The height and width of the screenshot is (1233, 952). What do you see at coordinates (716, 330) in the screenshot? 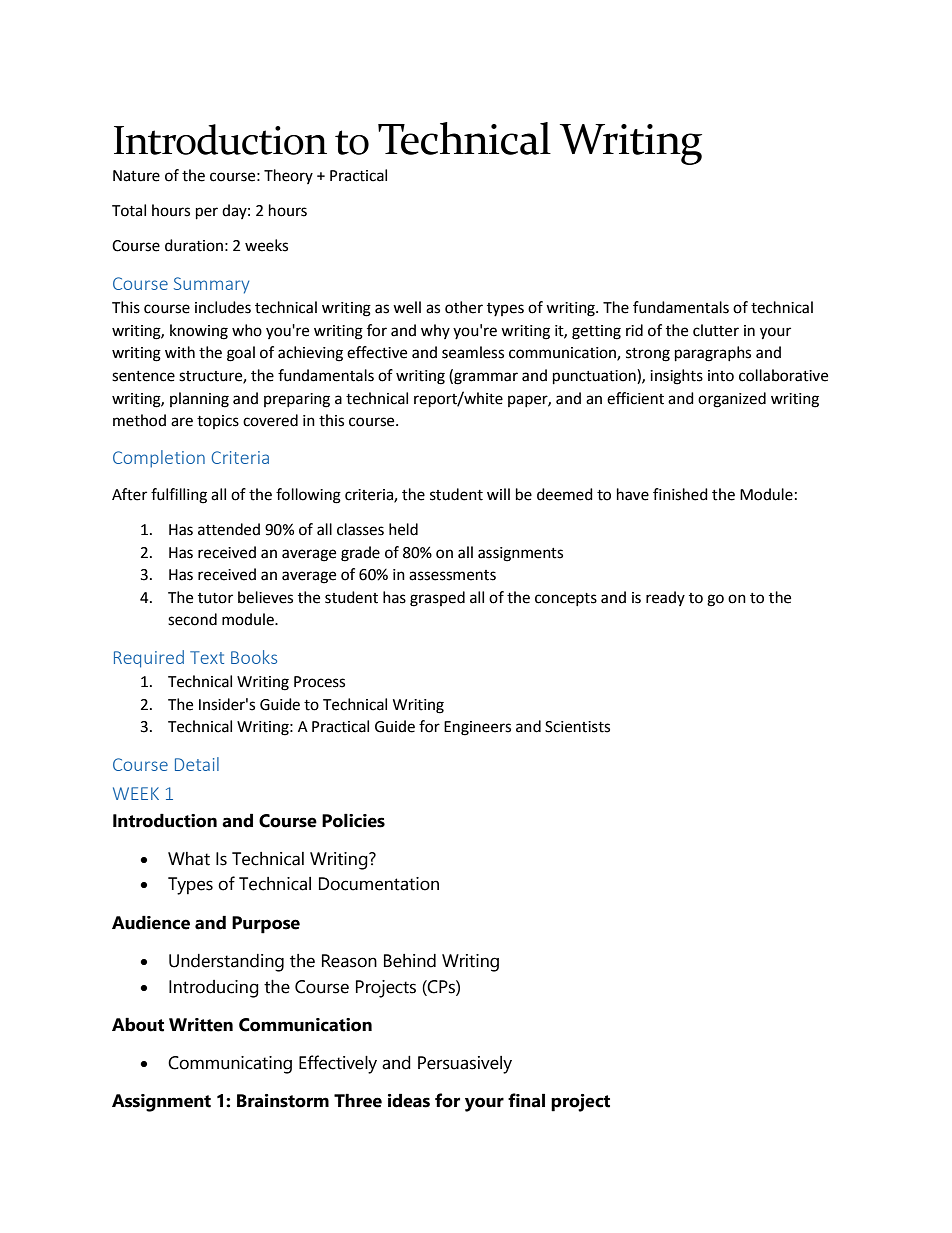
I see `clutter` at bounding box center [716, 330].
